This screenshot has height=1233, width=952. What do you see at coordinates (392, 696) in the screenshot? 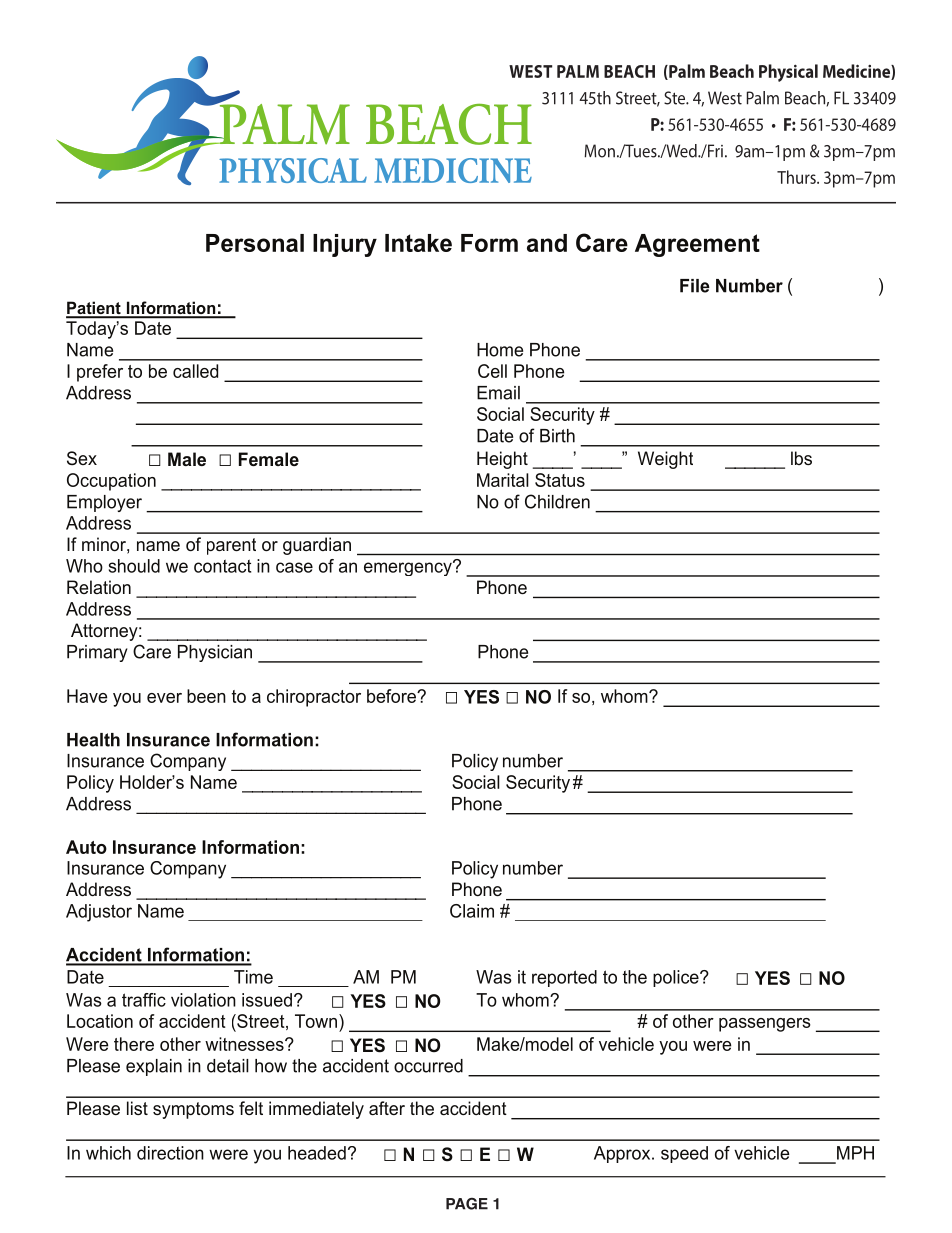
I see `before` at bounding box center [392, 696].
